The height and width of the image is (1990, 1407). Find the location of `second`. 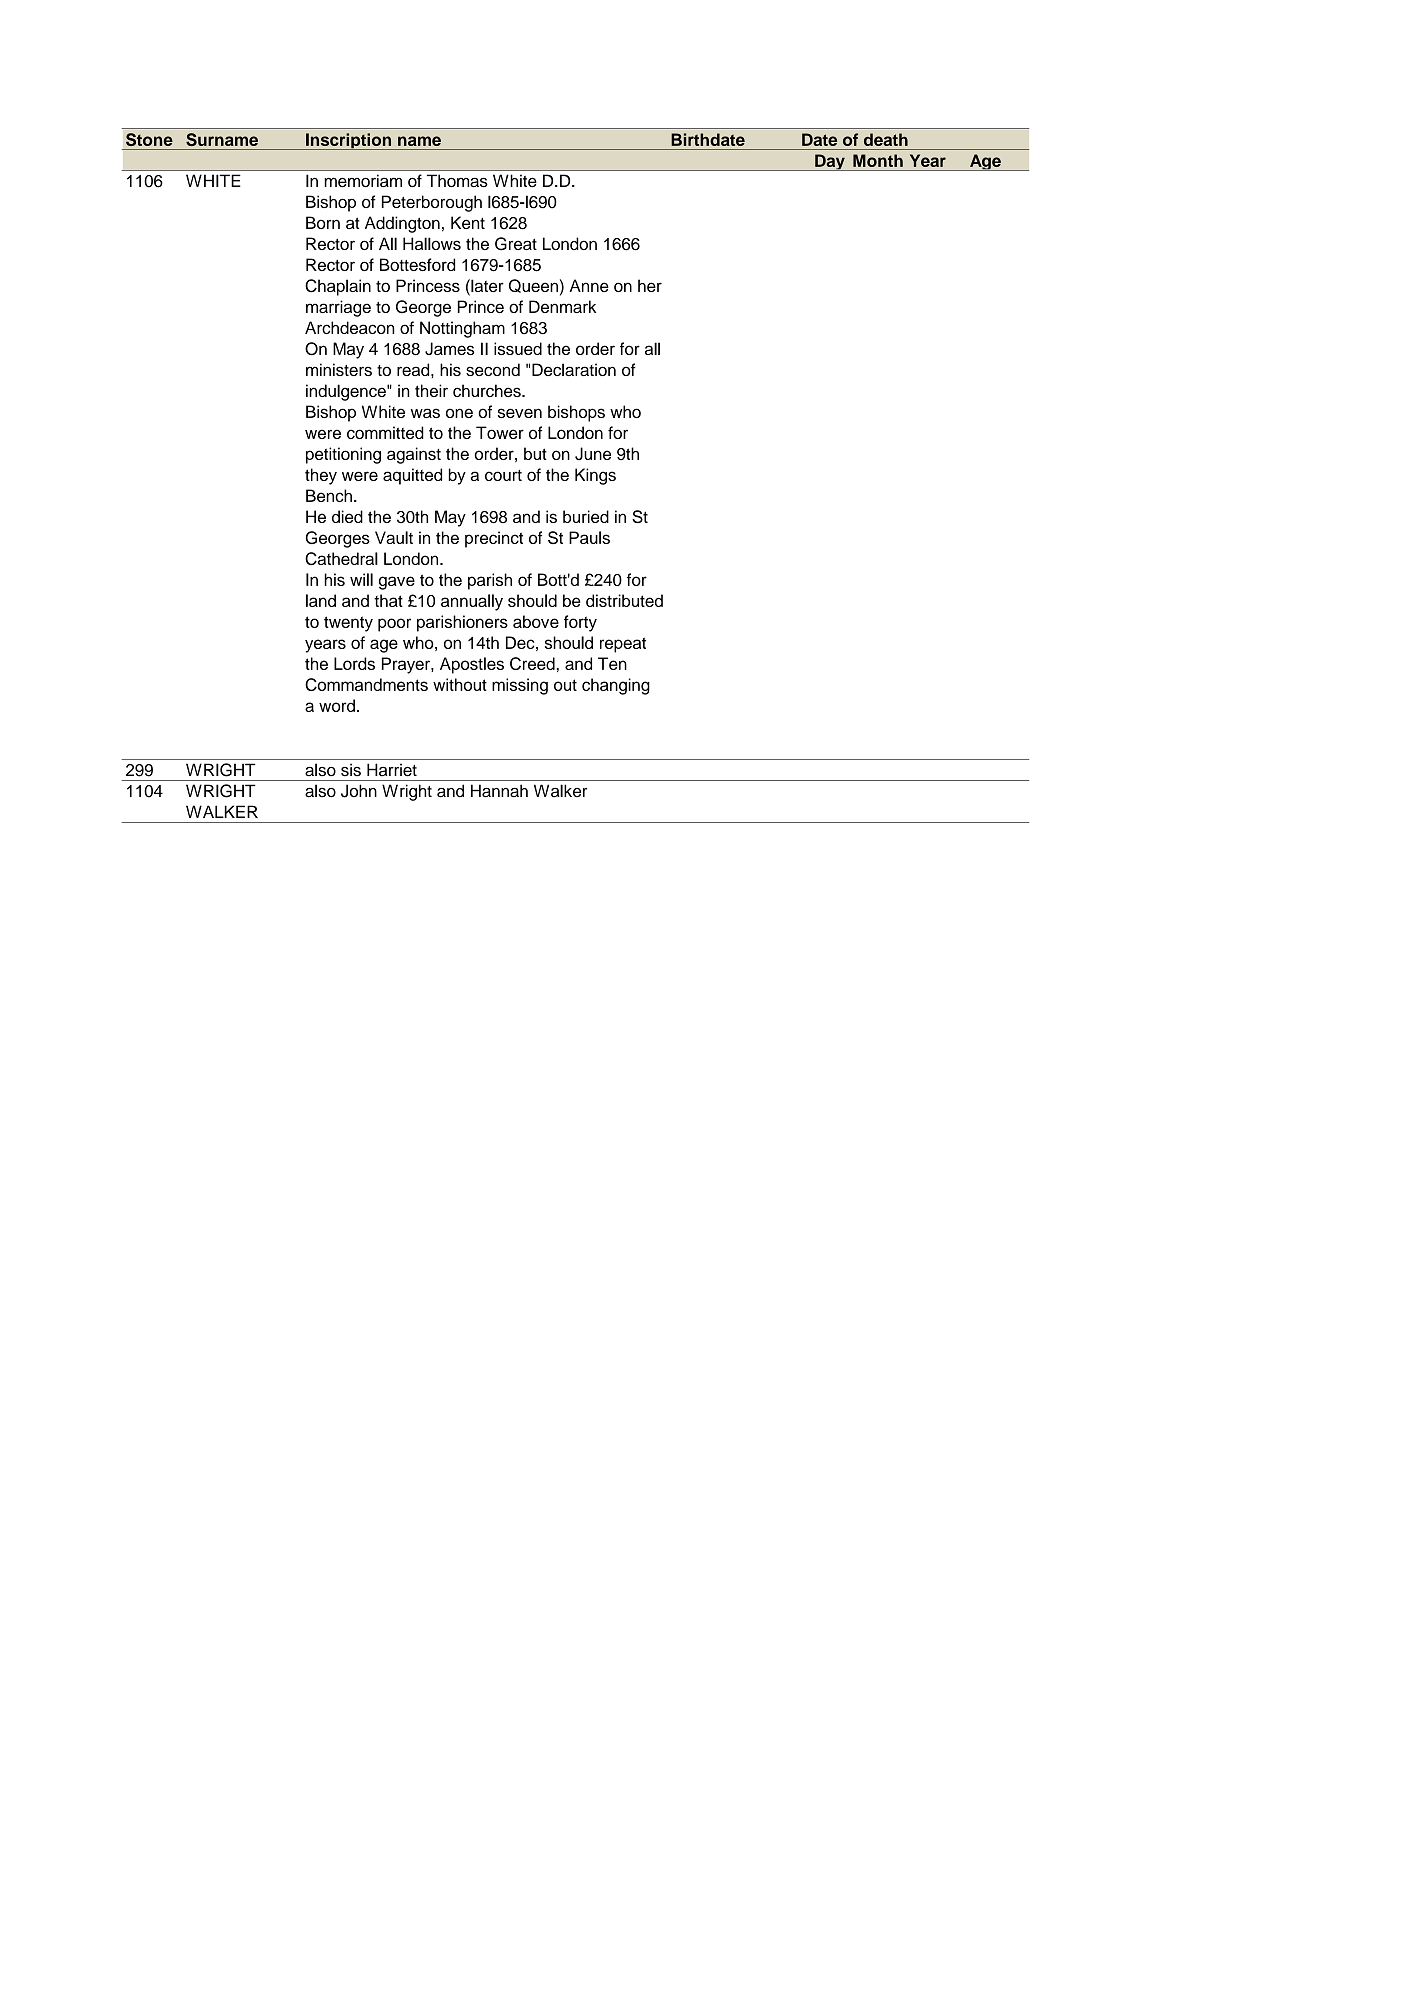

second is located at coordinates (493, 369).
